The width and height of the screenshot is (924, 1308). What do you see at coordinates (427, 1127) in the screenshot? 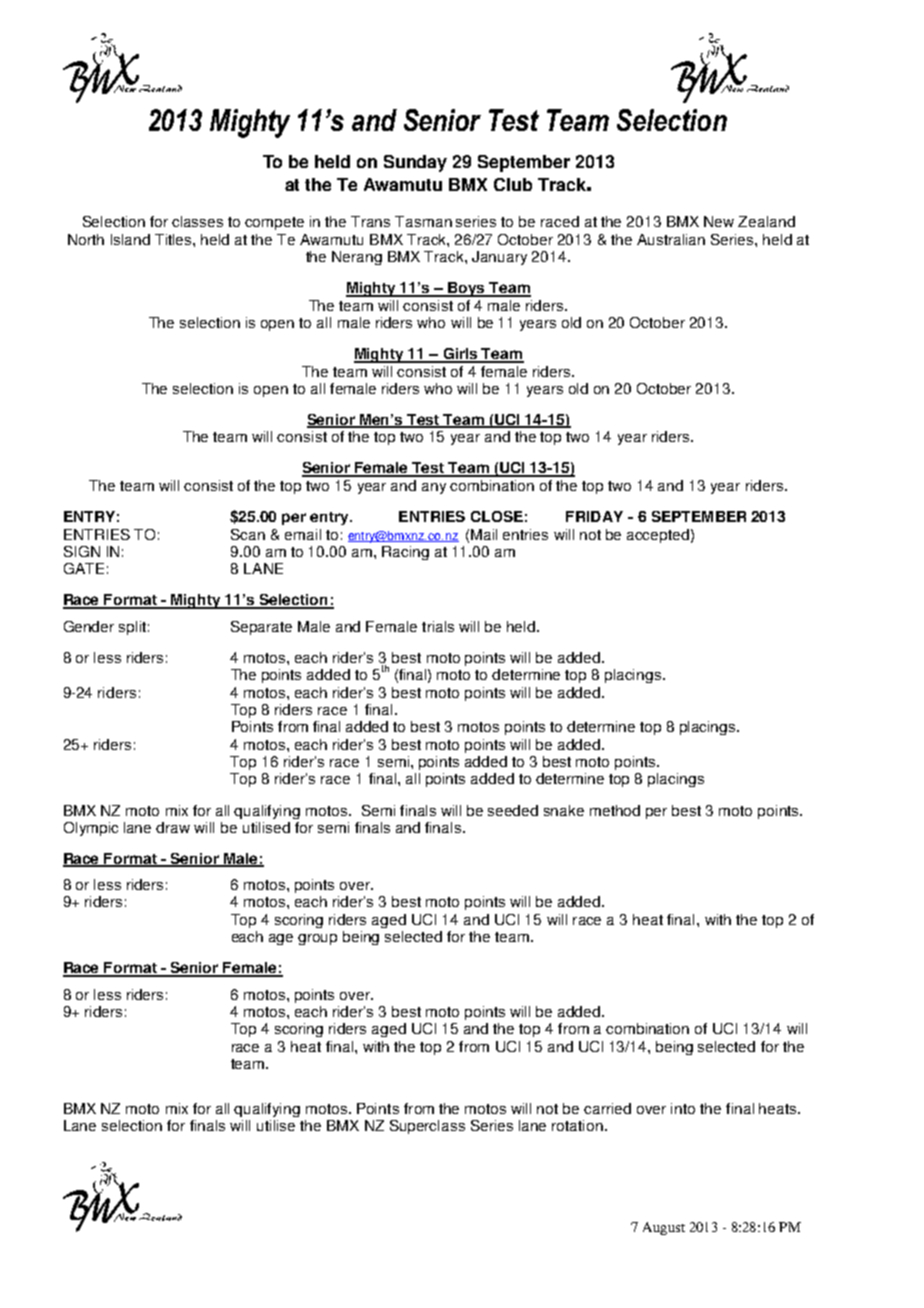
I see `Superclass` at bounding box center [427, 1127].
